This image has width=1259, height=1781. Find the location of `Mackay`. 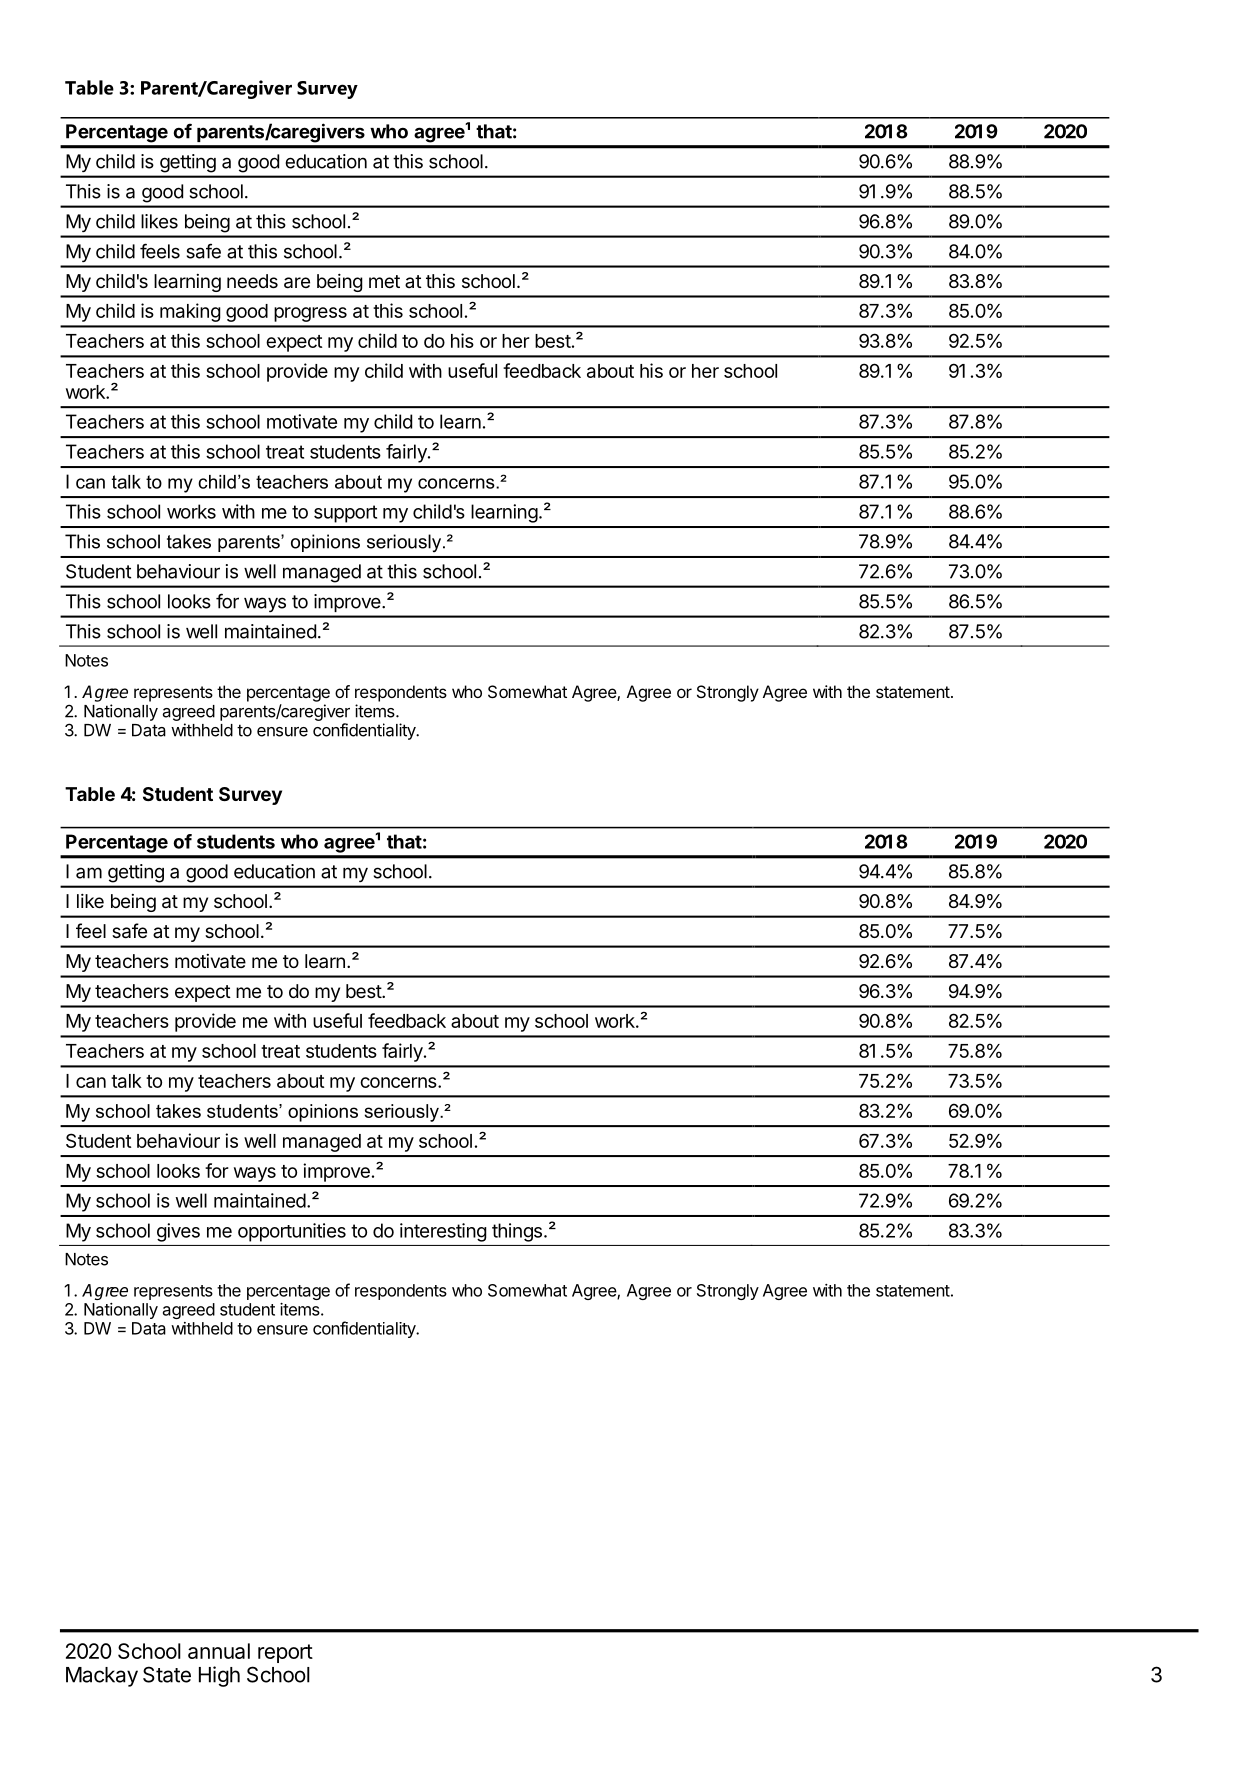

Mackay is located at coordinates (102, 1677).
